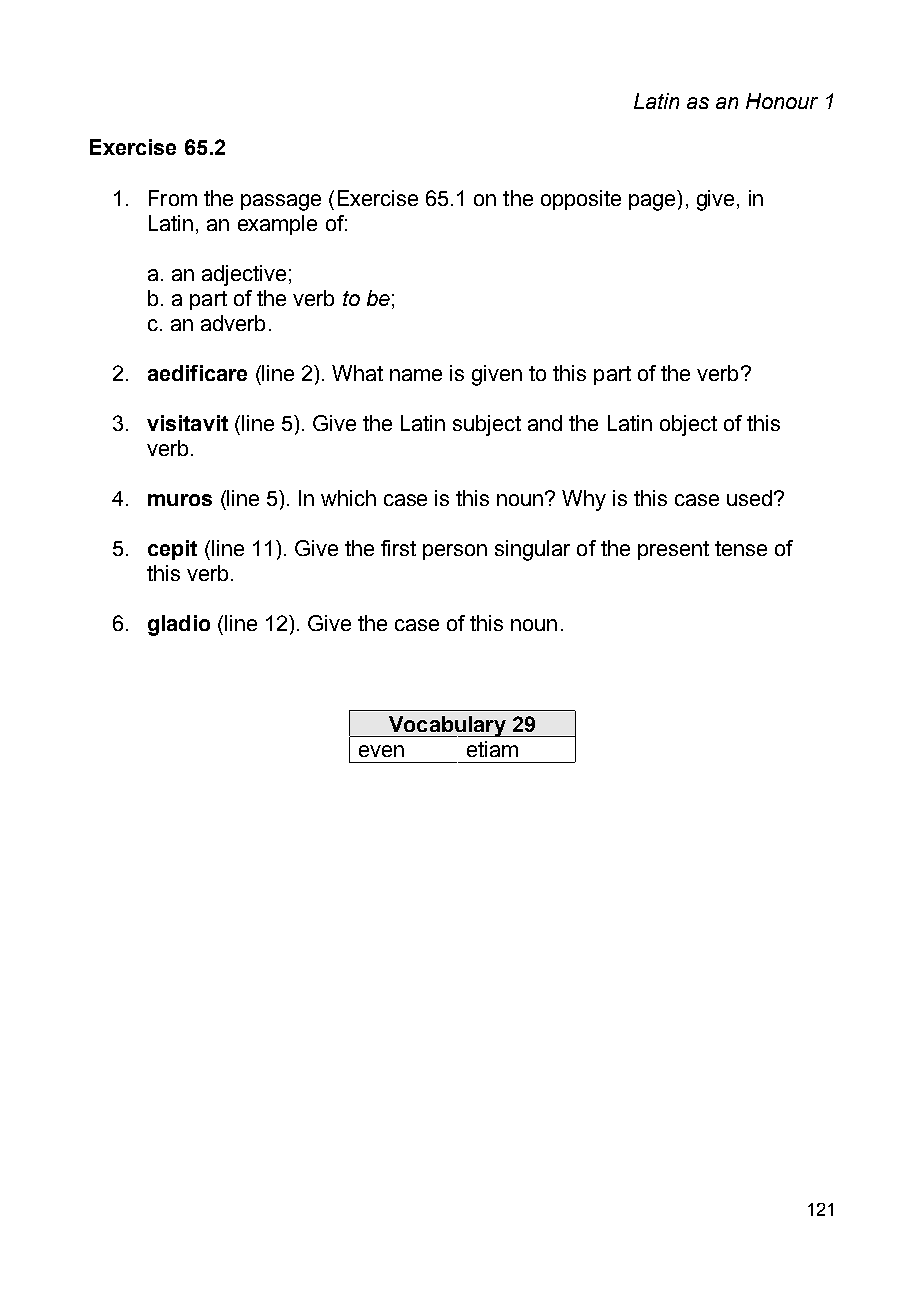 The width and height of the screenshot is (924, 1308). I want to click on What, so click(357, 373).
